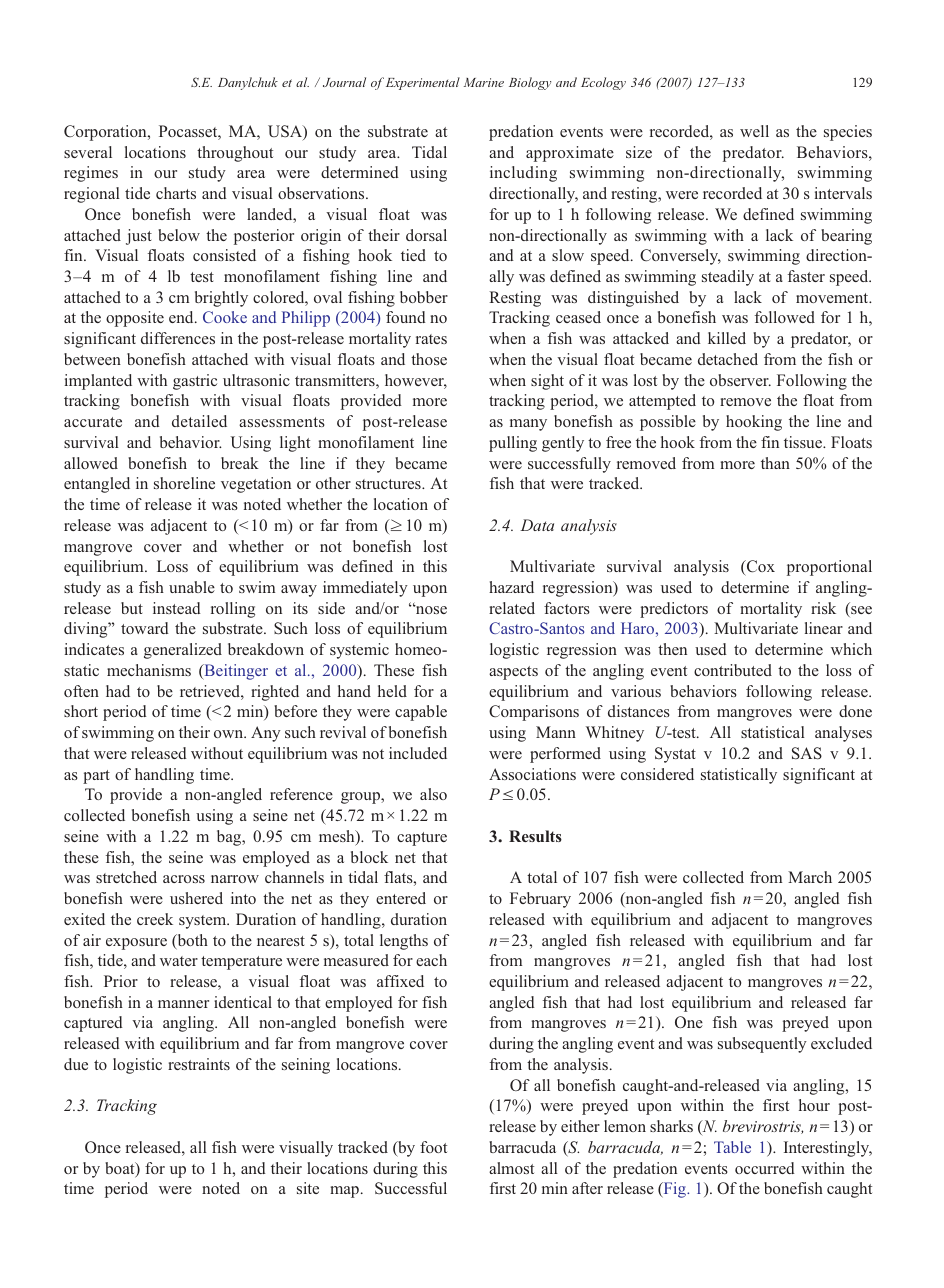 This screenshot has height=1288, width=944. I want to click on Corporation, so click(106, 133).
